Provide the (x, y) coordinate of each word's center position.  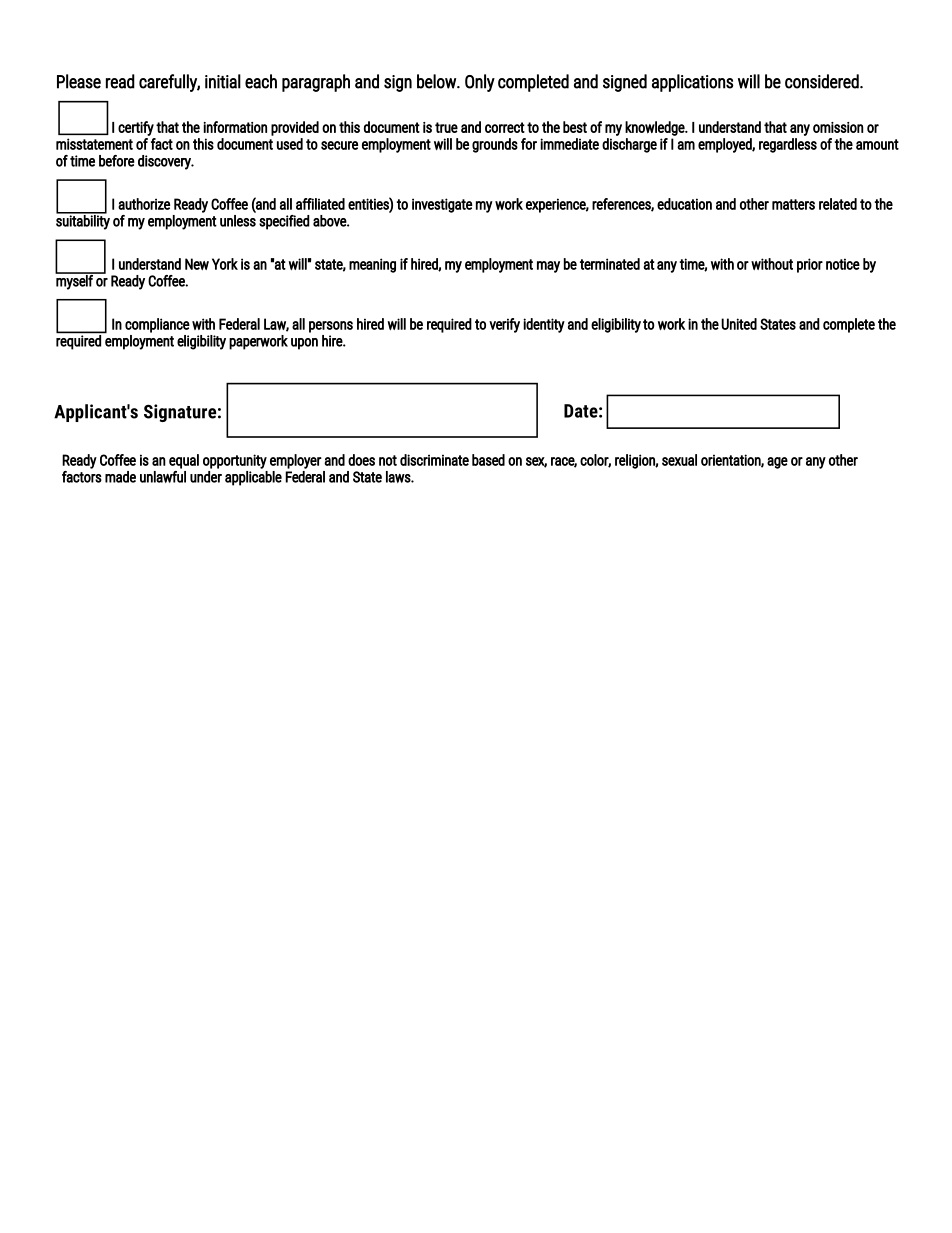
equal (184, 461)
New (197, 264)
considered (823, 81)
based (488, 460)
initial (223, 81)
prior (810, 265)
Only (480, 83)
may (548, 267)
